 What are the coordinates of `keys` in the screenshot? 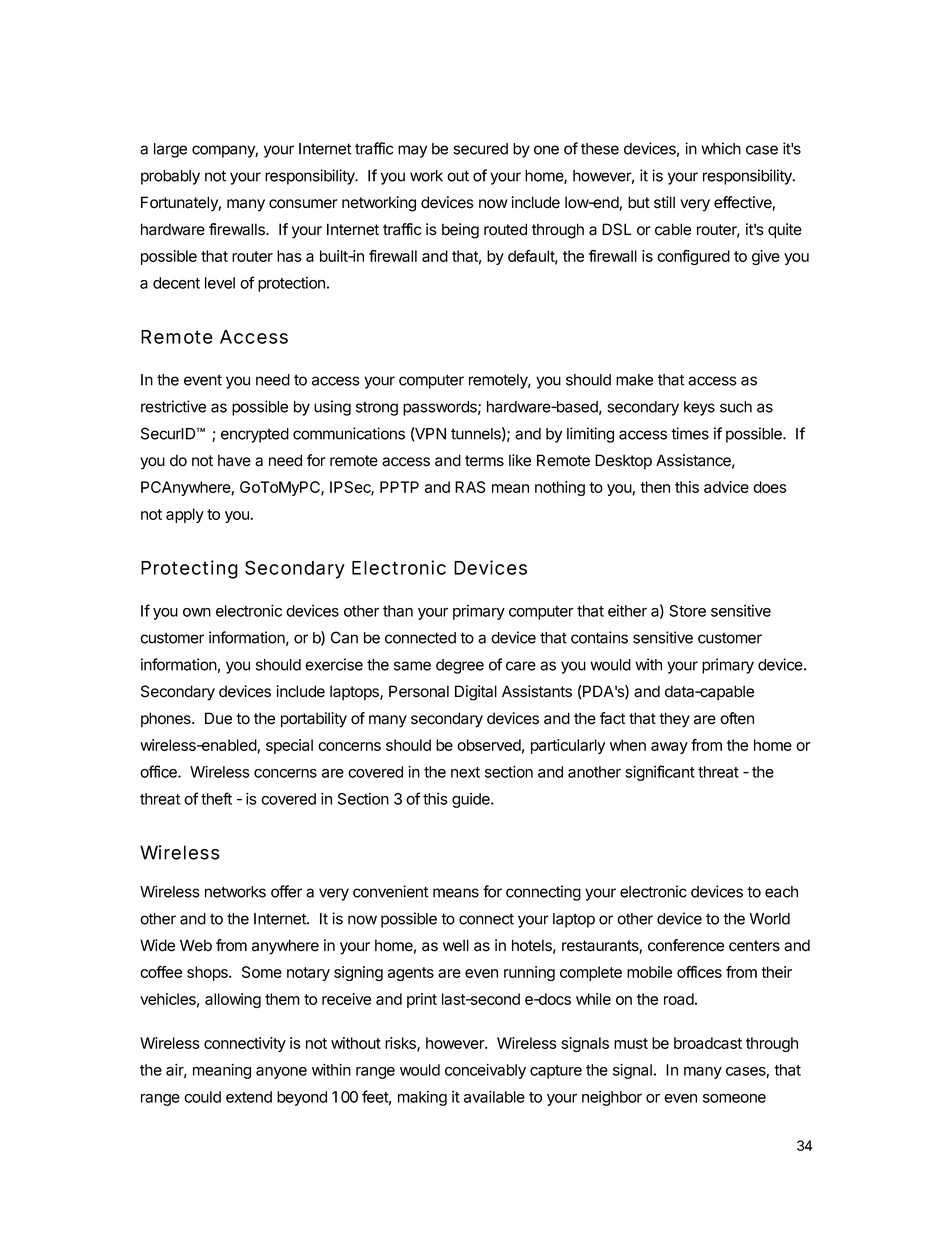 It's located at (699, 408).
